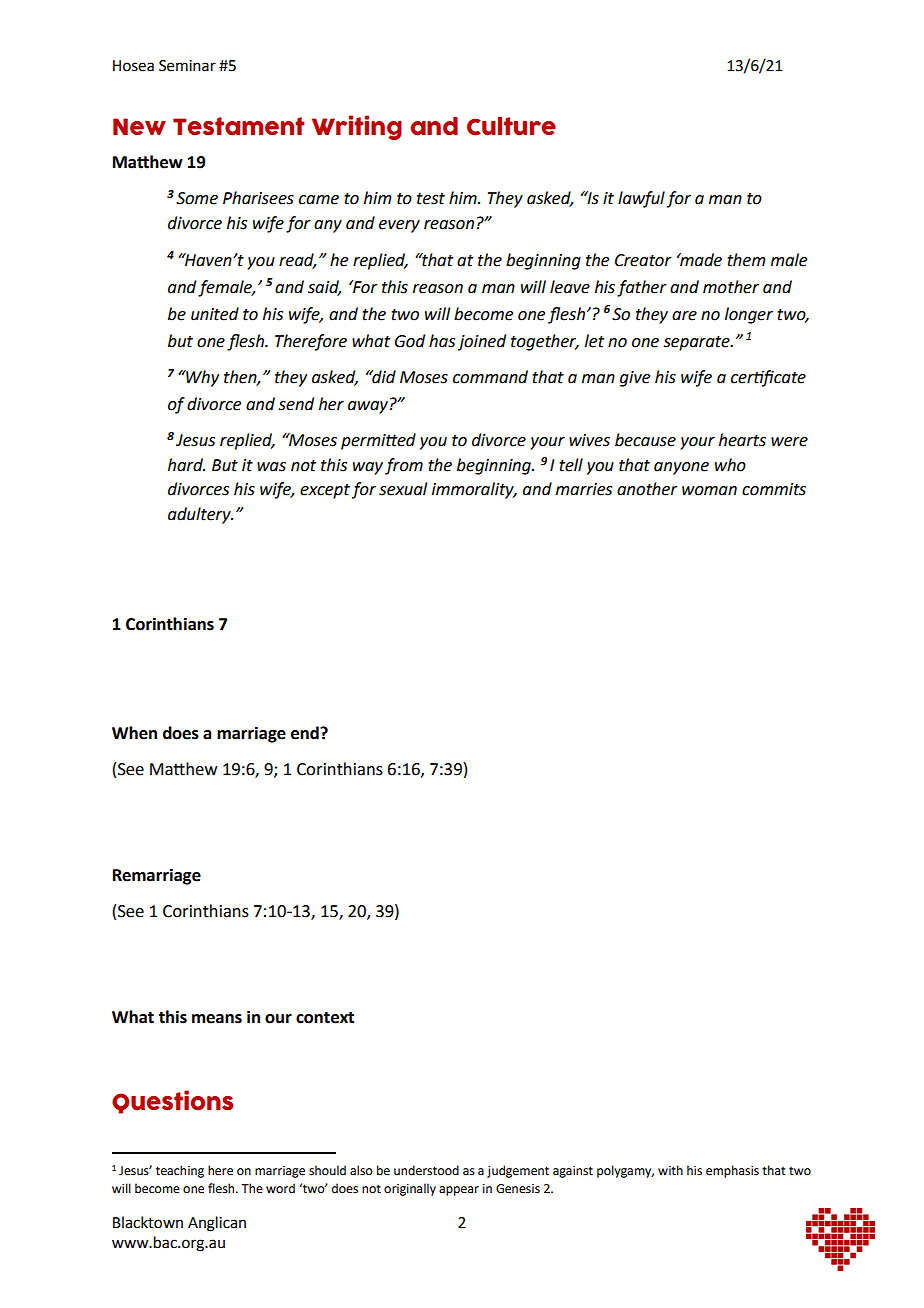 The height and width of the document is (1308, 924). Describe the element at coordinates (134, 733) in the document. I see `When` at that location.
